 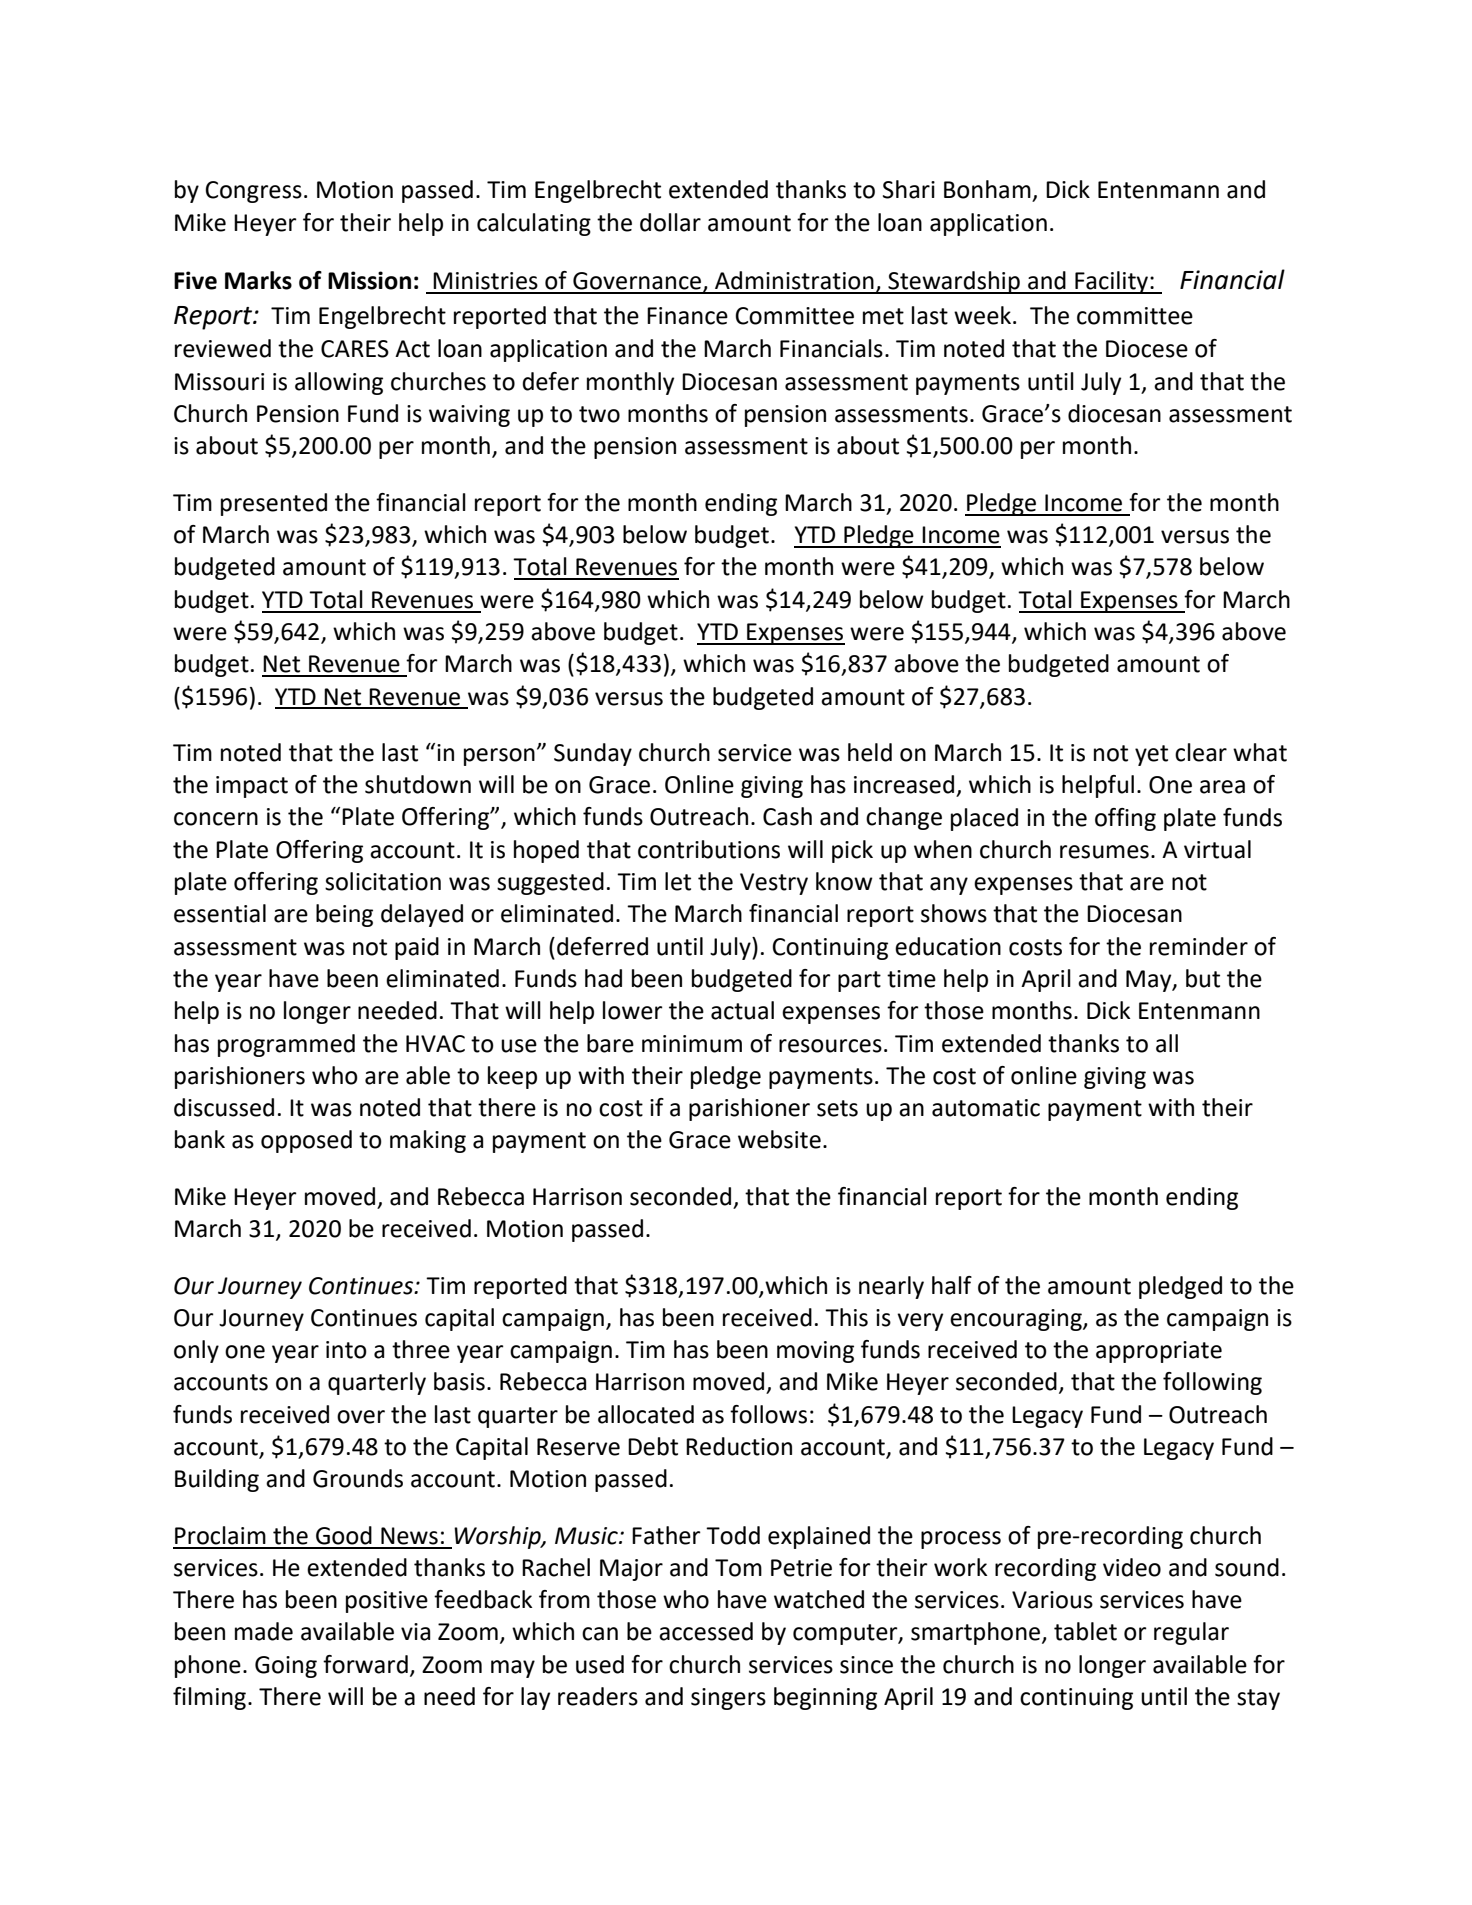 What do you see at coordinates (706, 1631) in the page?
I see `accessed` at bounding box center [706, 1631].
